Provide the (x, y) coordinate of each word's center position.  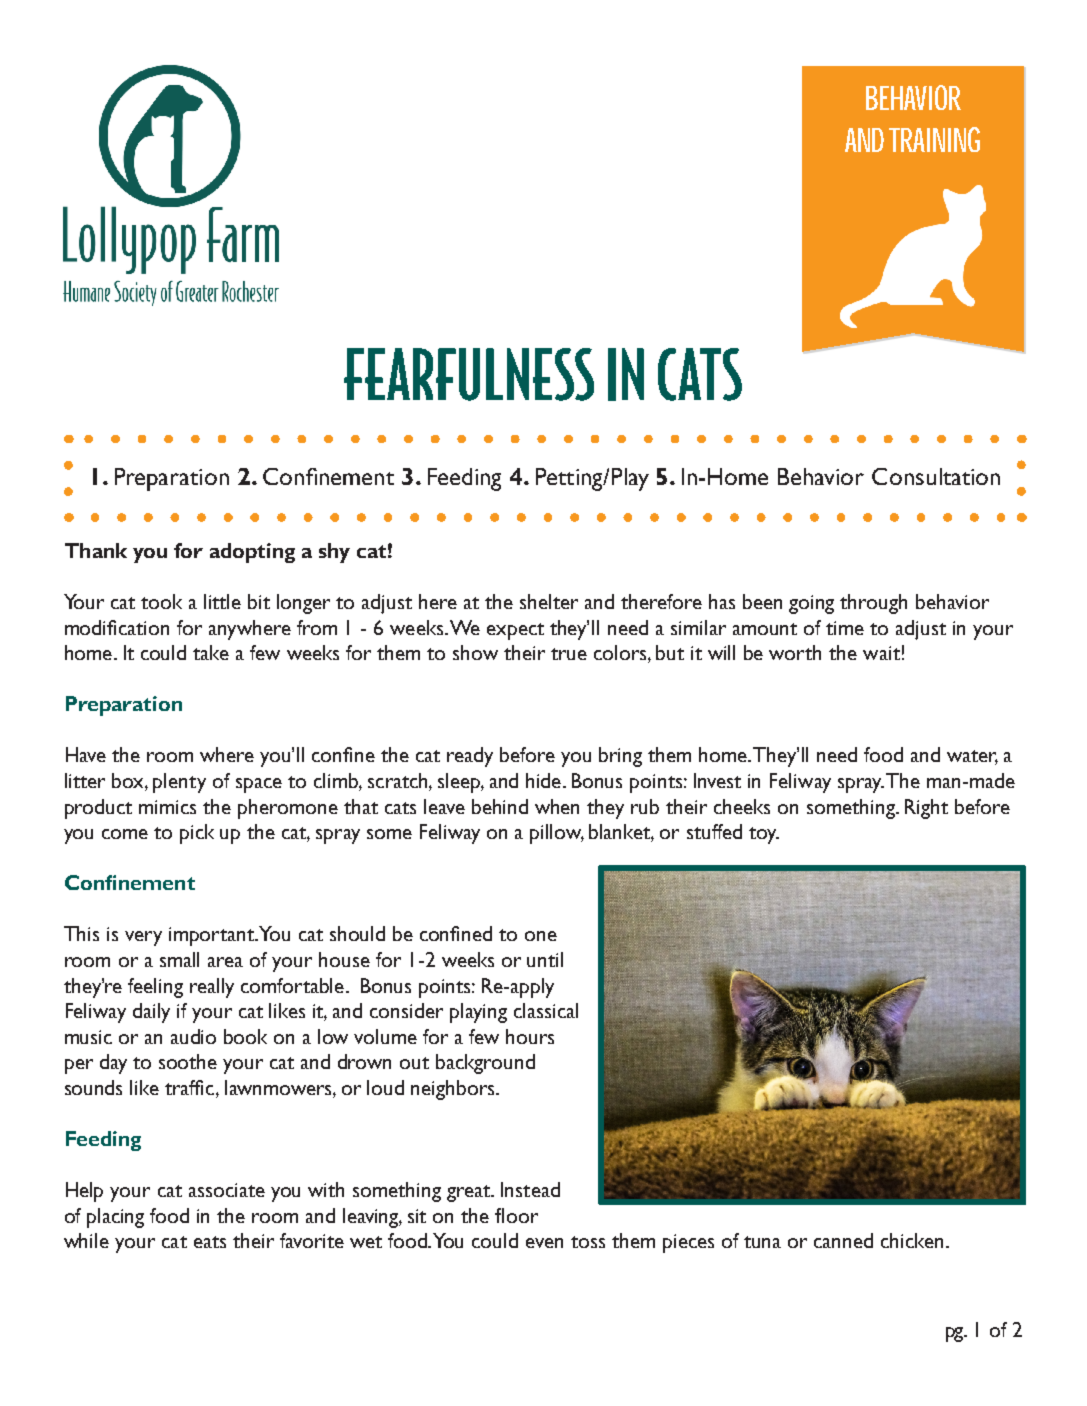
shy (334, 553)
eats (210, 1242)
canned (843, 1240)
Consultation (936, 476)
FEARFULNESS (469, 374)
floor (516, 1215)
